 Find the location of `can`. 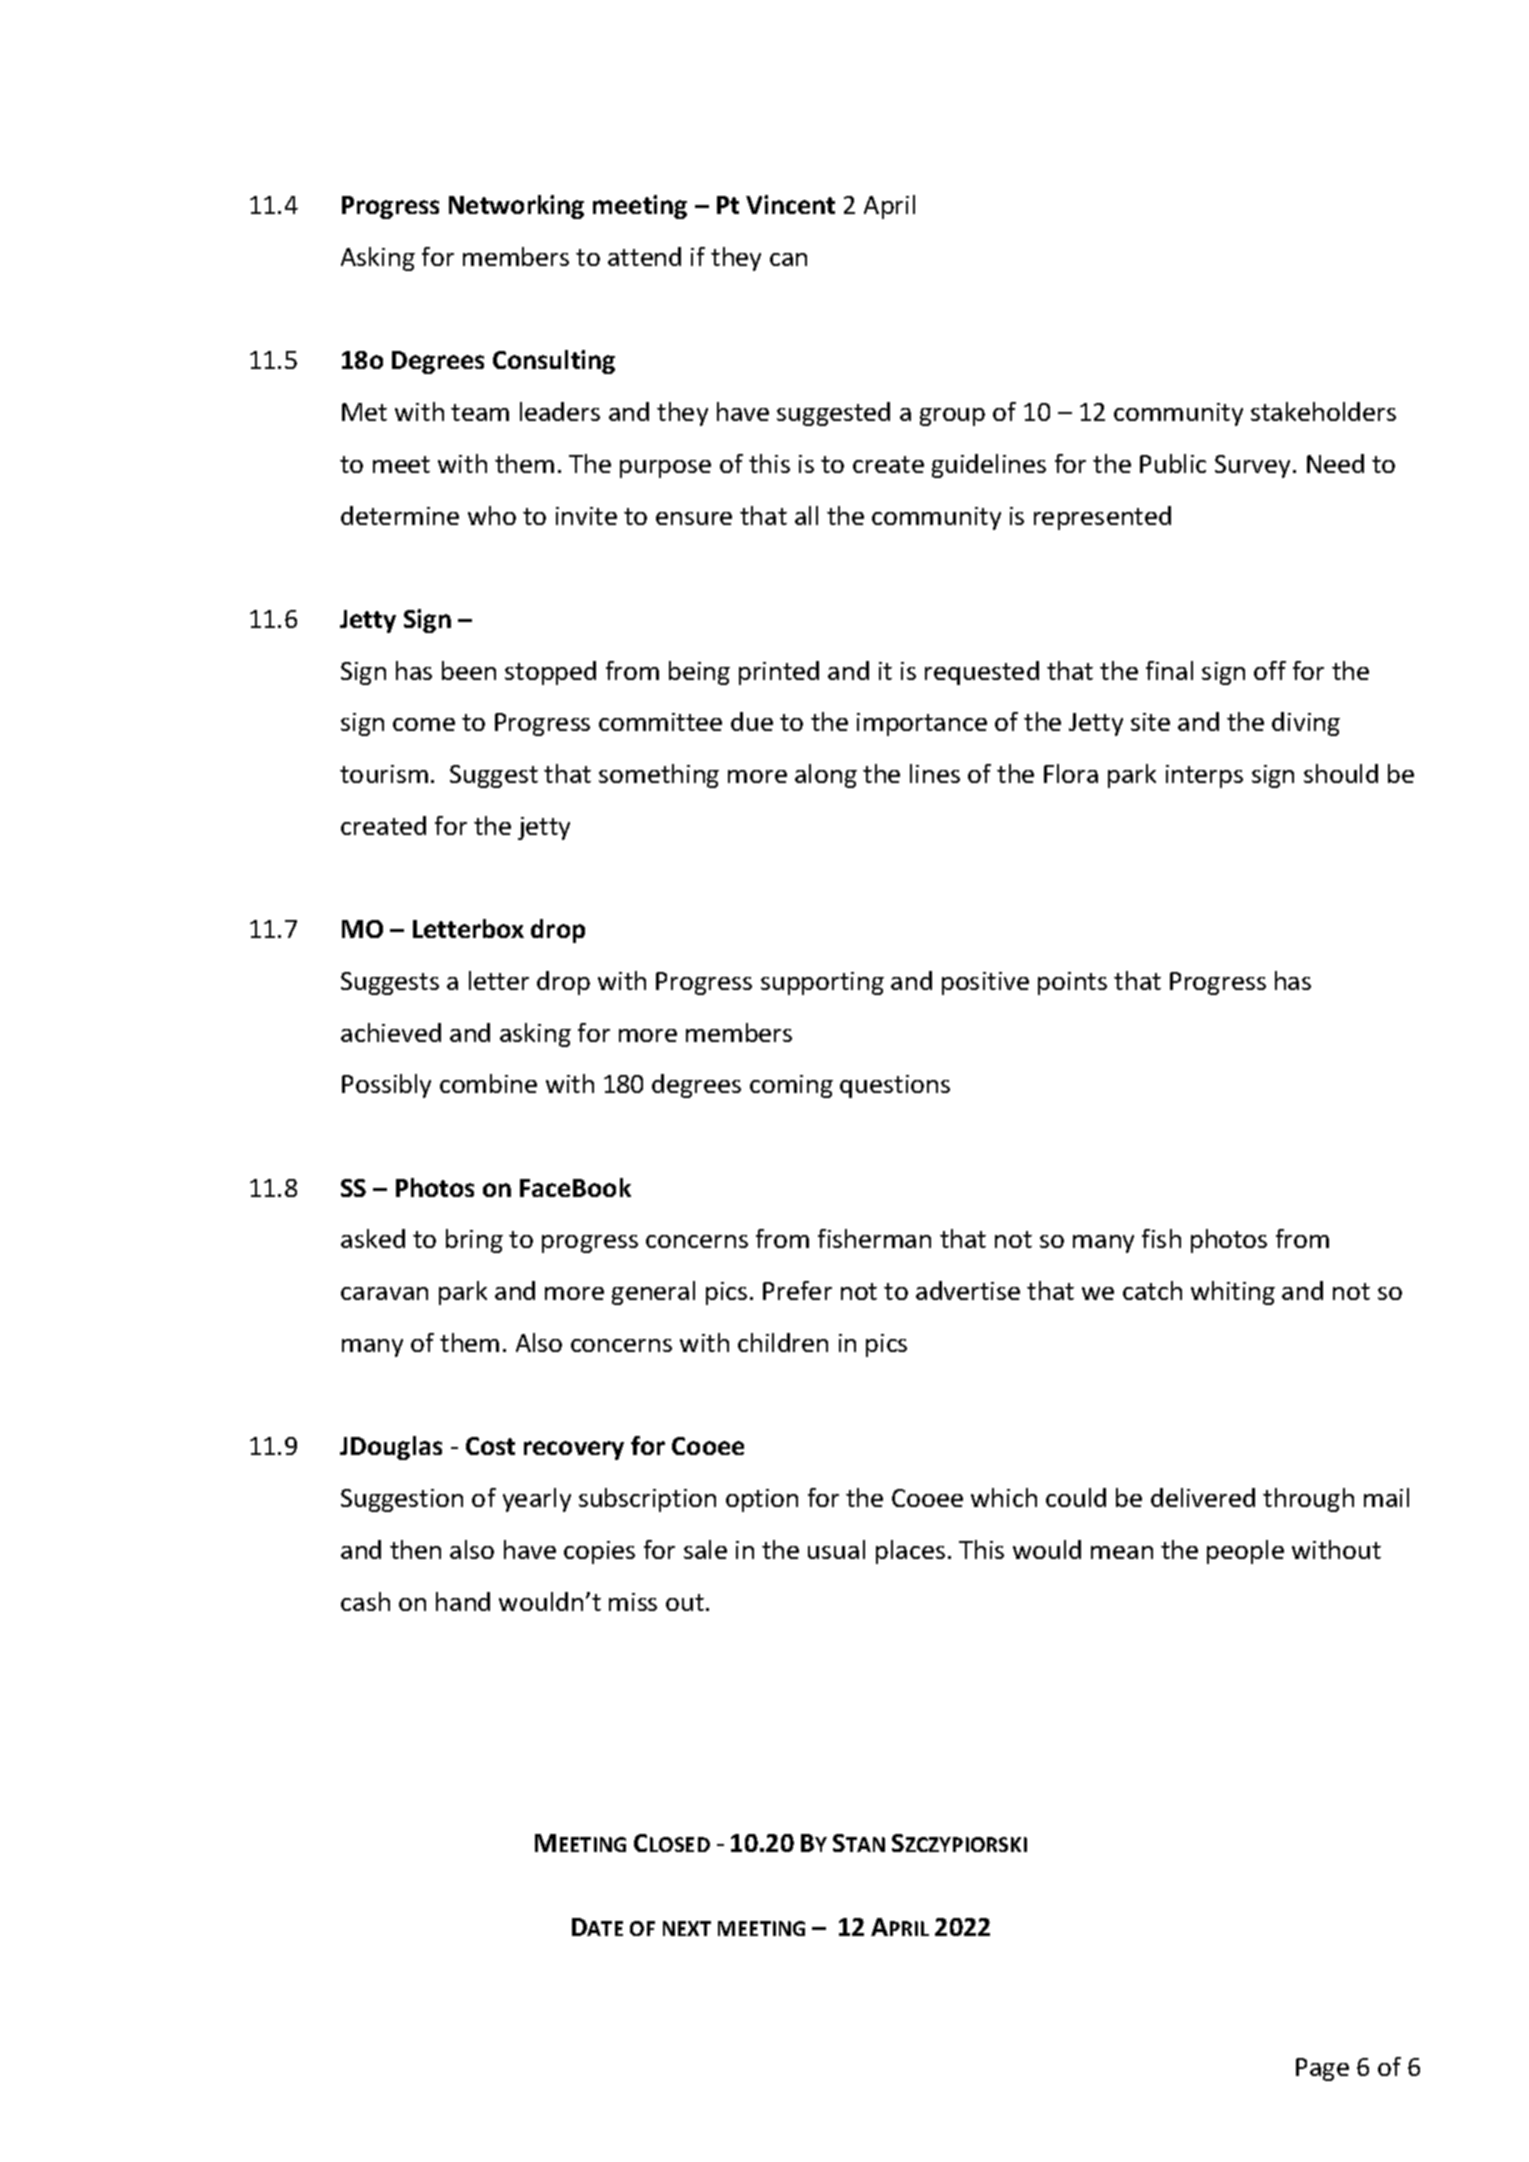

can is located at coordinates (788, 259).
